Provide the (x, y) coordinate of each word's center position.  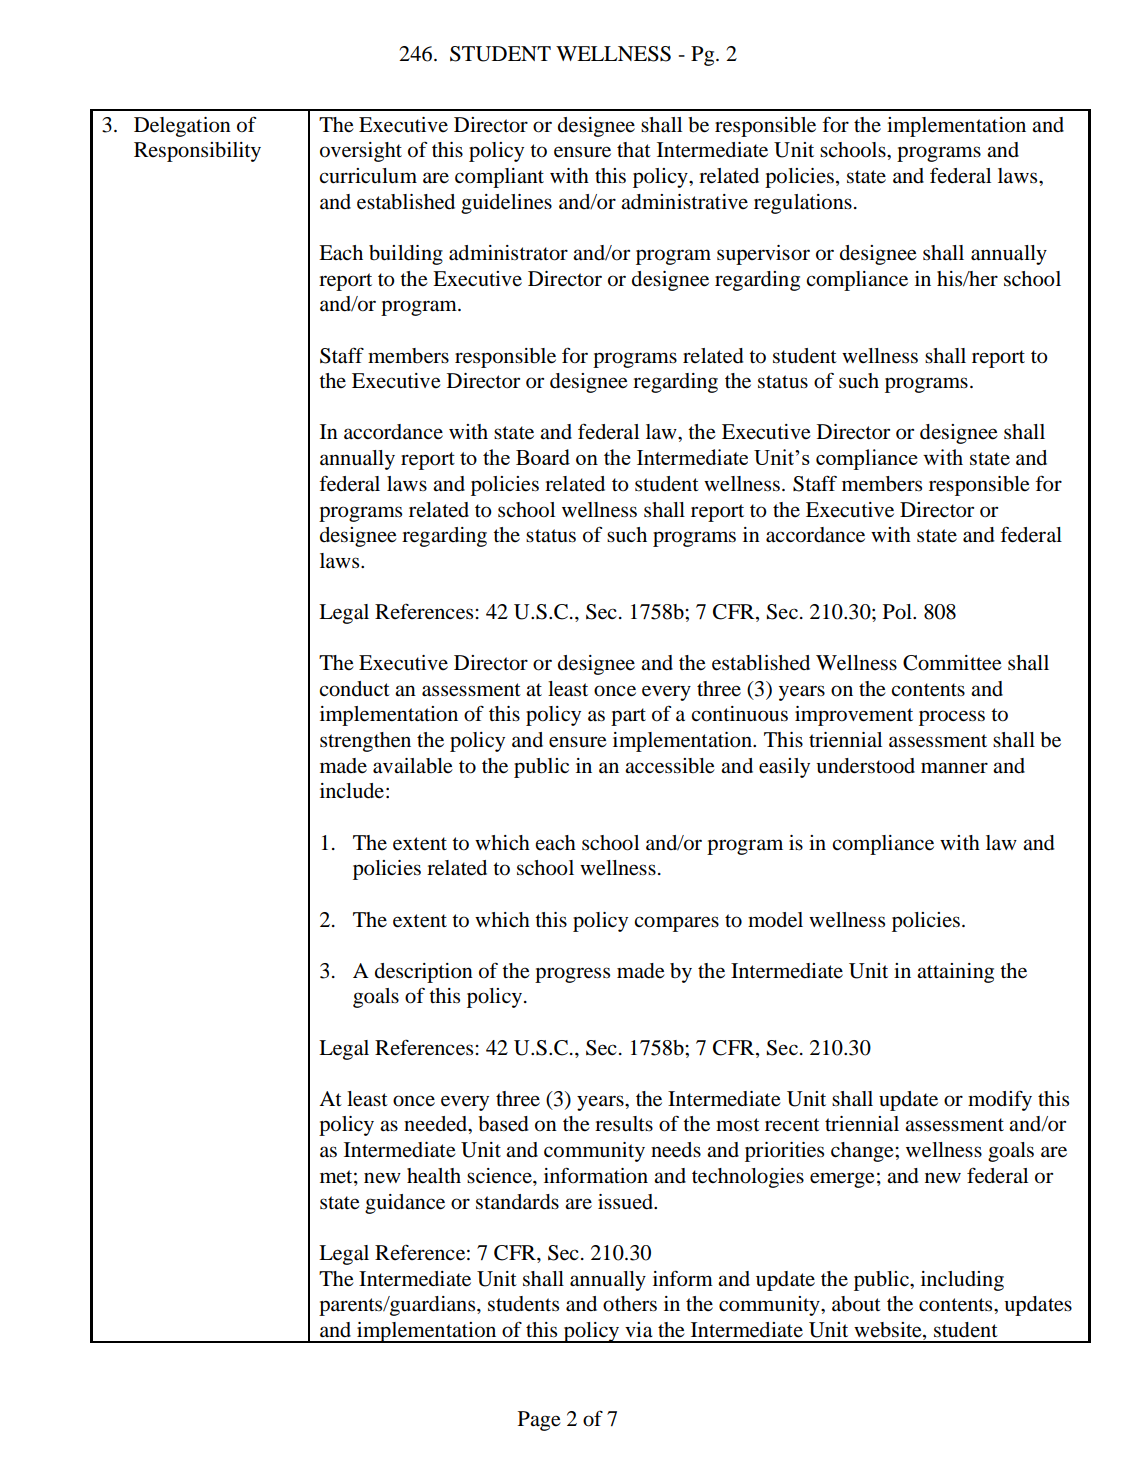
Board (543, 457)
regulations (803, 204)
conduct (354, 689)
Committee (952, 663)
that (634, 149)
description (424, 973)
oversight (361, 152)
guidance (405, 1204)
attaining (955, 973)
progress (572, 975)
